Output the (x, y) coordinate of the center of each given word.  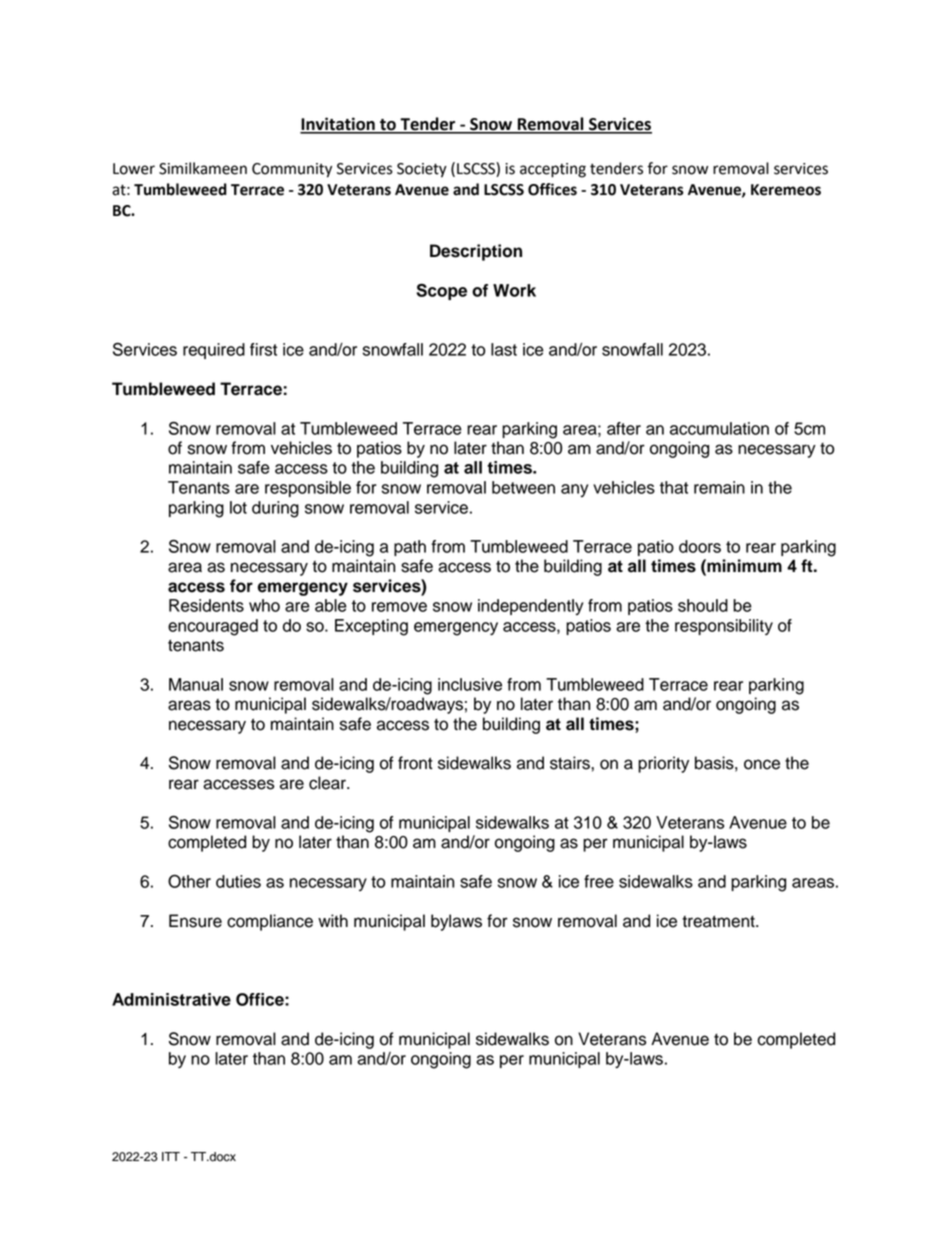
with (333, 920)
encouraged (213, 627)
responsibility (724, 627)
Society (422, 170)
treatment (719, 921)
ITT (171, 1156)
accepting (553, 170)
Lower (134, 169)
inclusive (470, 684)
